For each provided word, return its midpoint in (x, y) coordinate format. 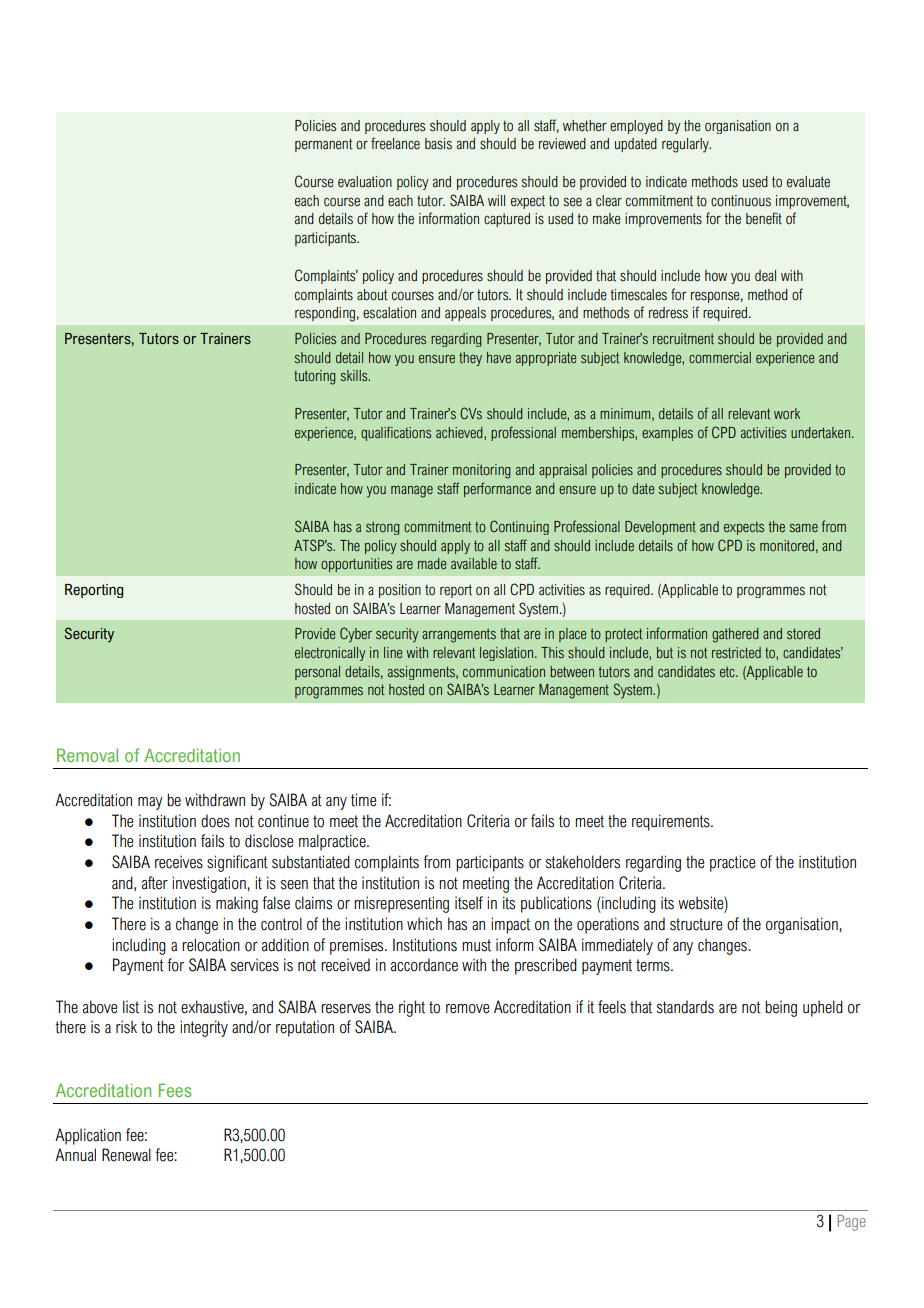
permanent (323, 145)
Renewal (126, 1155)
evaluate (808, 182)
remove (467, 1009)
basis (438, 144)
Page (852, 1223)
